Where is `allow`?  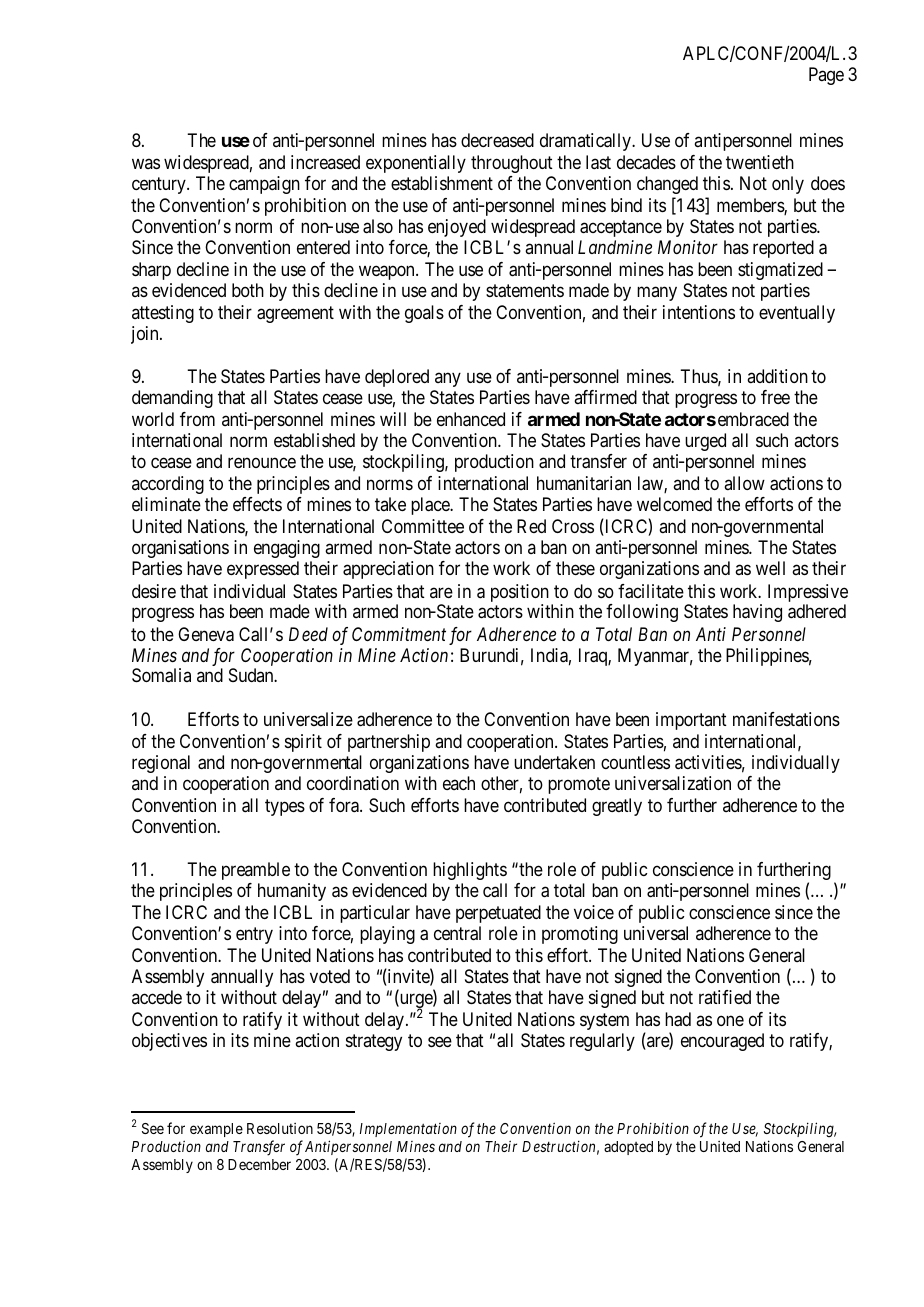
allow is located at coordinates (744, 483).
